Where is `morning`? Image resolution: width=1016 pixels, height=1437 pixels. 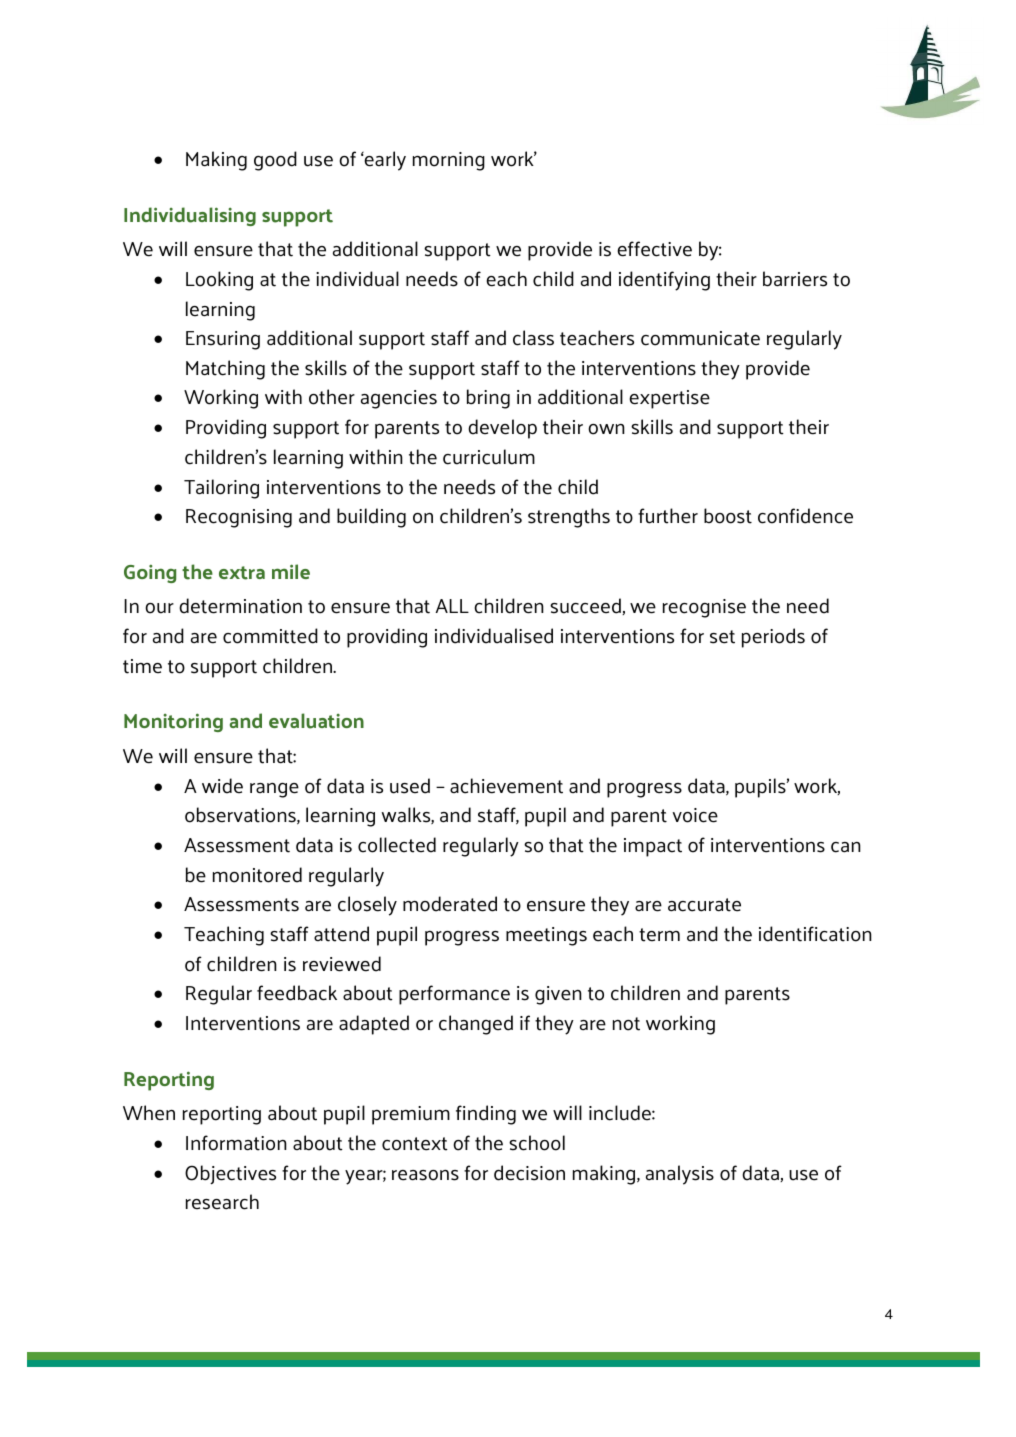 morning is located at coordinates (449, 161).
